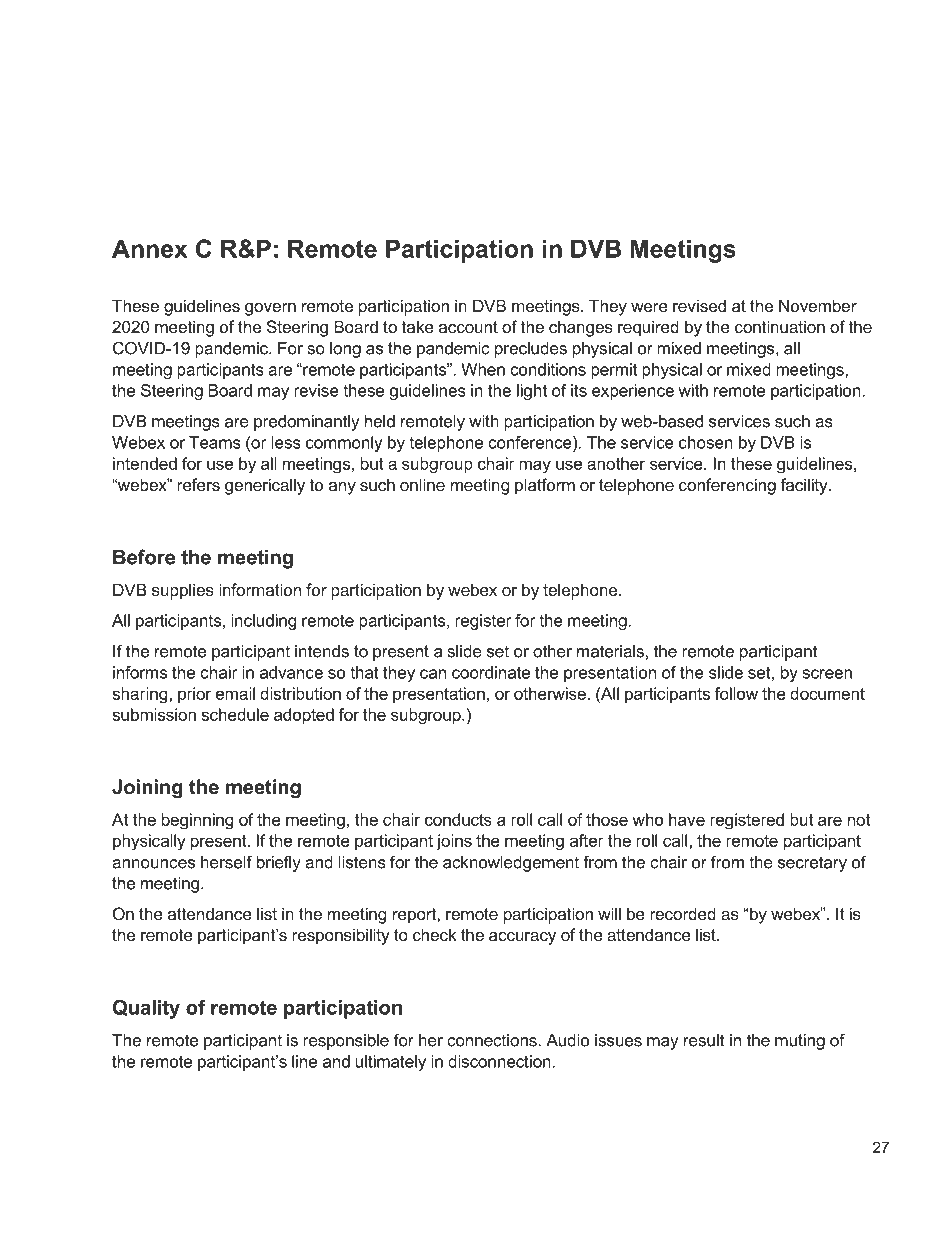  I want to click on email, so click(235, 693).
